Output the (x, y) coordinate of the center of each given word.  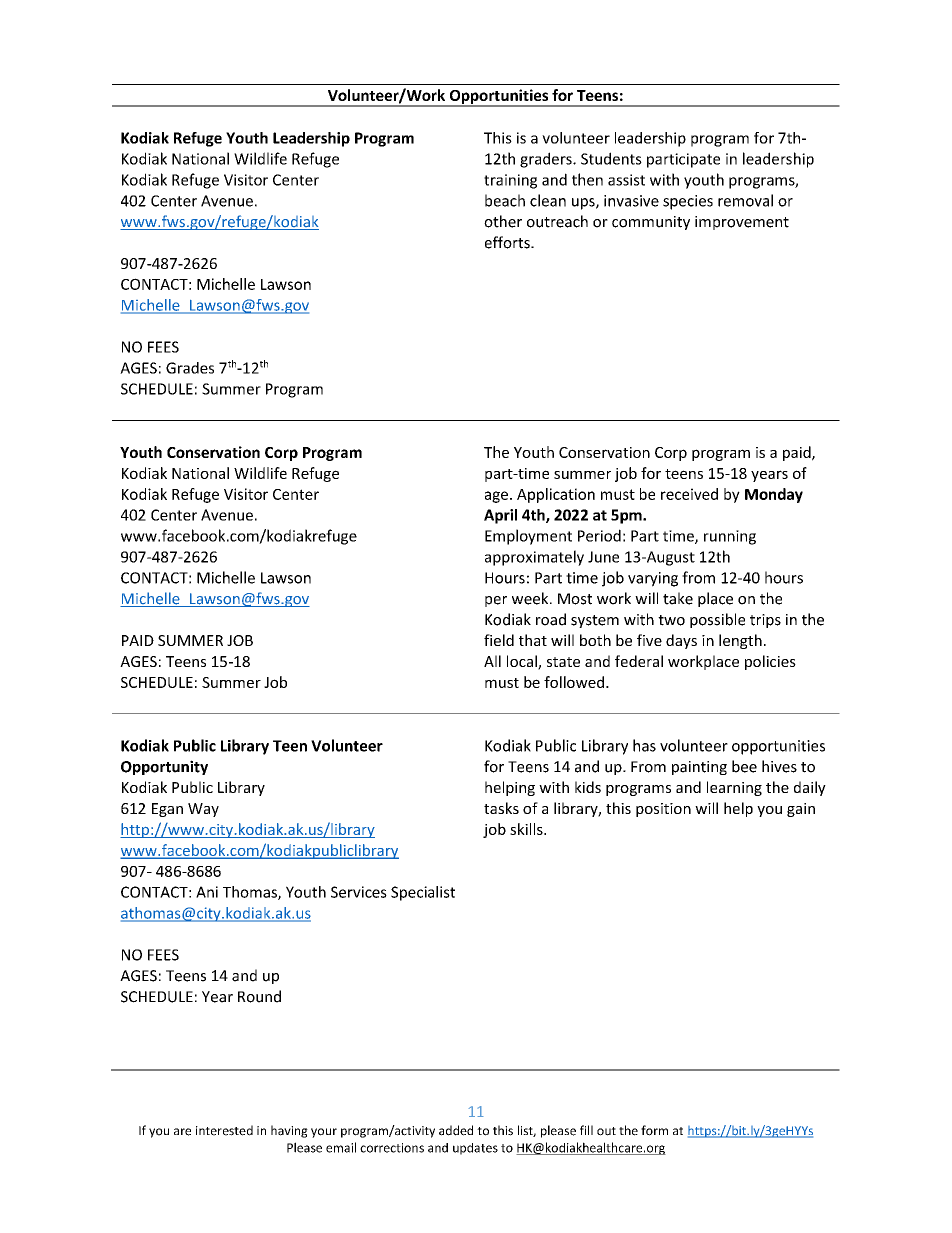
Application (556, 495)
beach (505, 200)
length (740, 641)
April (500, 516)
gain (801, 810)
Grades (190, 368)
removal (745, 200)
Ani (207, 892)
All (492, 661)
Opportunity (164, 767)
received (689, 494)
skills (527, 829)
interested (224, 1130)
